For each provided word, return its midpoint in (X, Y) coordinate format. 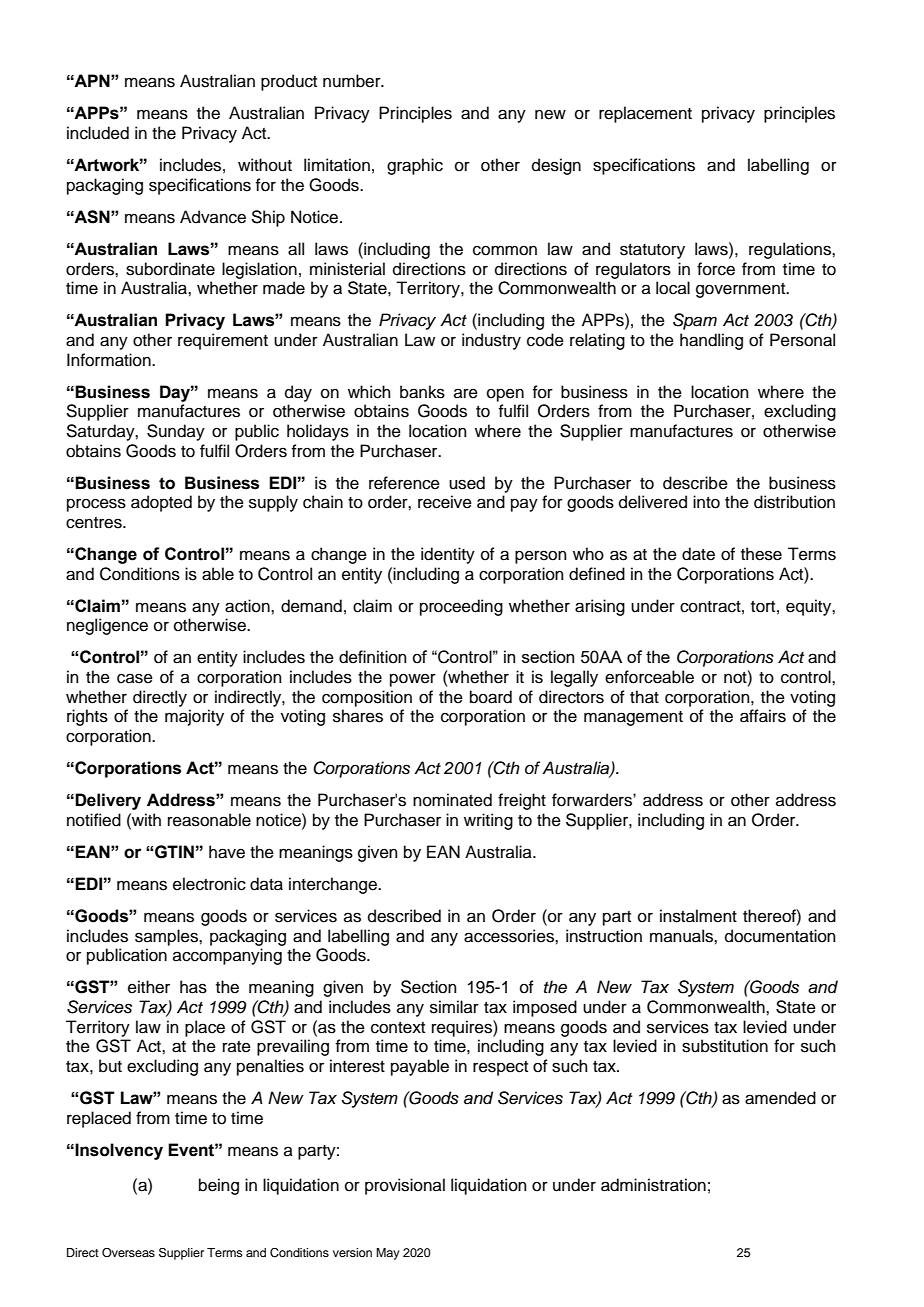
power (413, 680)
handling (711, 341)
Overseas (128, 1253)
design (556, 166)
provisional (405, 1186)
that (644, 697)
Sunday (176, 432)
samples (167, 937)
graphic (415, 166)
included (98, 133)
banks (422, 392)
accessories (510, 936)
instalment (698, 916)
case (135, 678)
